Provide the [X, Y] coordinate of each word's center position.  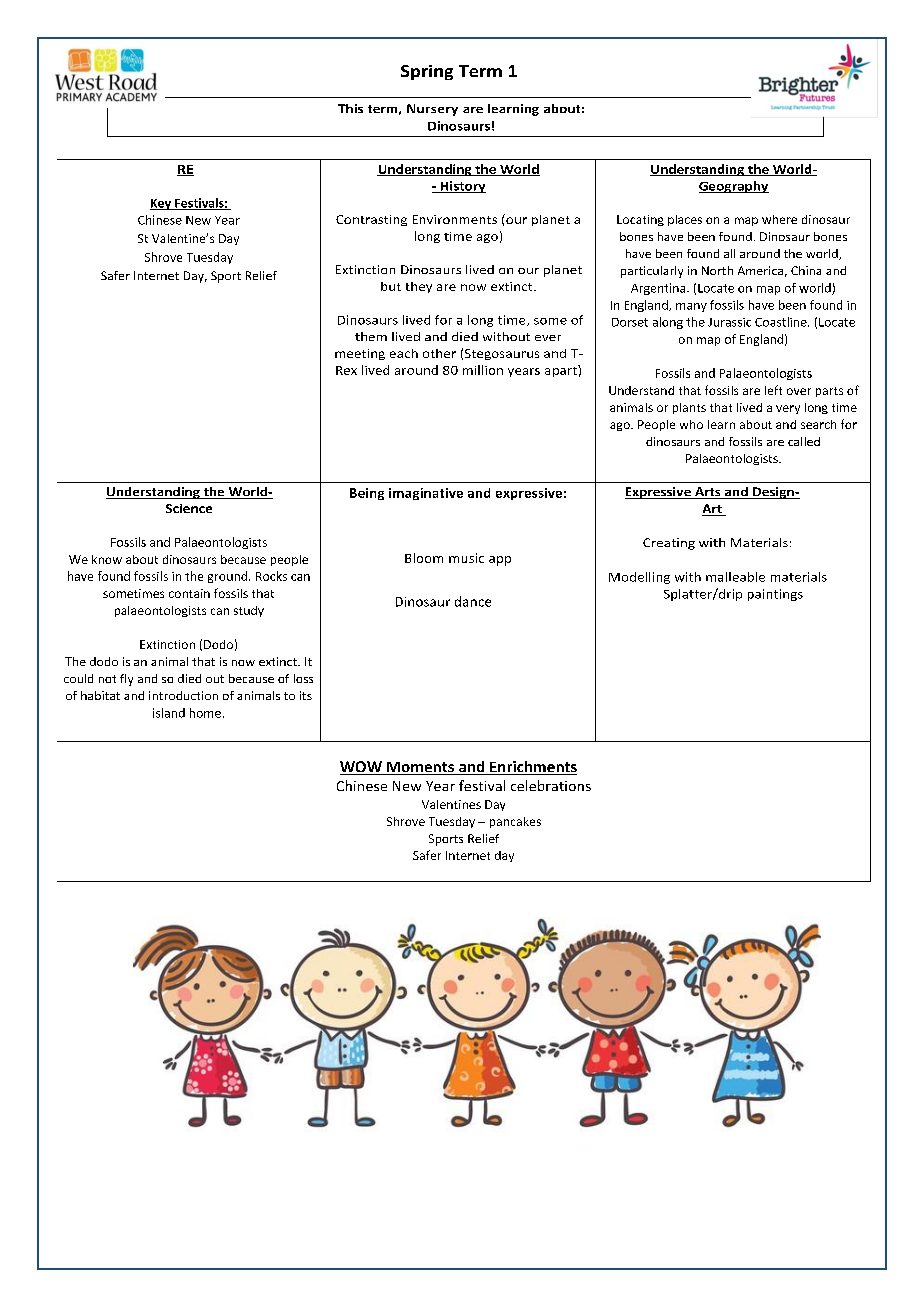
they [419, 287]
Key [162, 204]
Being [367, 494]
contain [189, 593]
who [691, 424]
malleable [735, 577]
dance [473, 601]
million [483, 370]
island [169, 713]
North [717, 270]
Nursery [432, 110]
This [350, 108]
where [779, 219]
